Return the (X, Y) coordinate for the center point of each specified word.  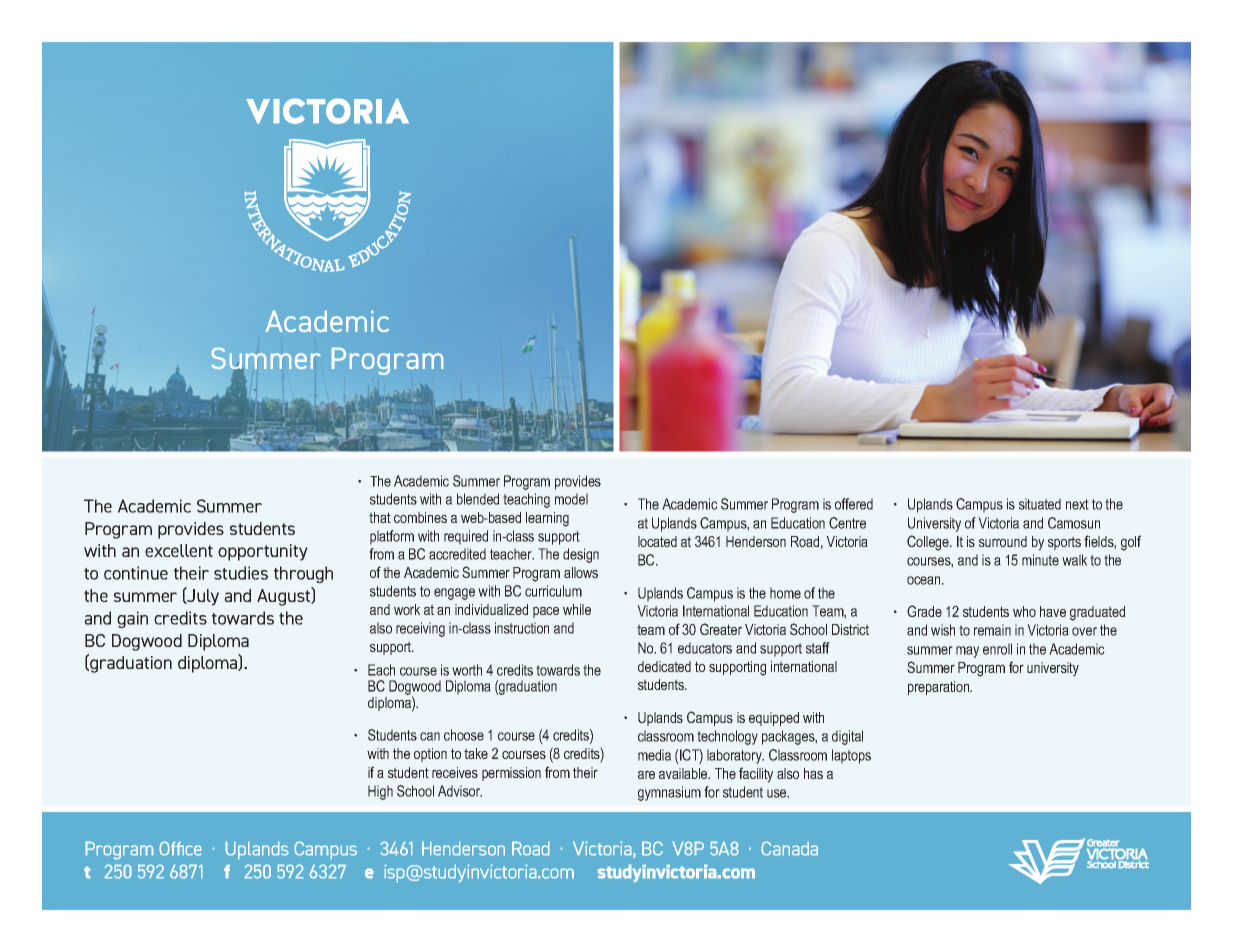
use (778, 793)
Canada (790, 848)
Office (180, 848)
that (380, 517)
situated (1040, 504)
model (571, 499)
